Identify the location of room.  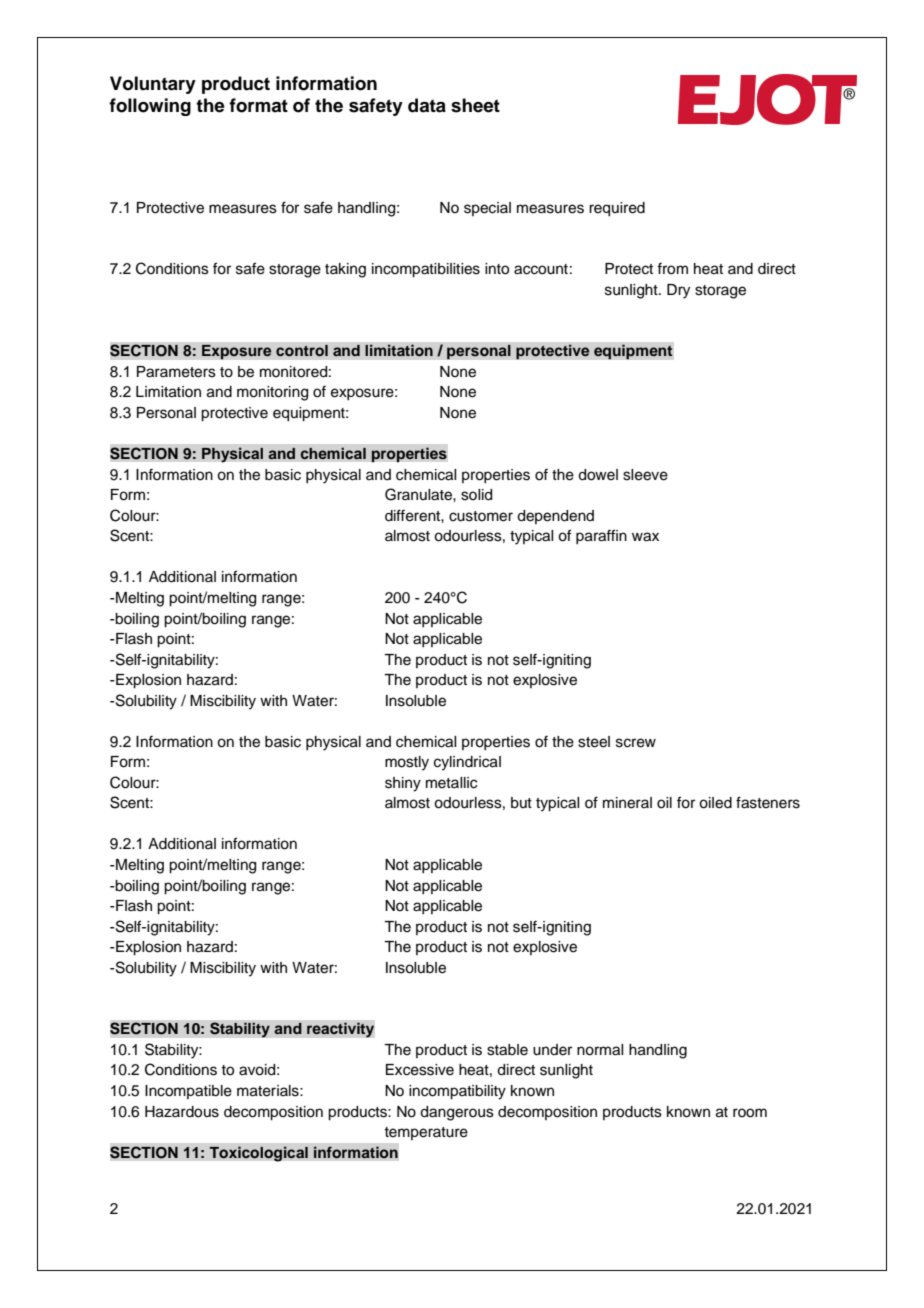
(750, 1113).
